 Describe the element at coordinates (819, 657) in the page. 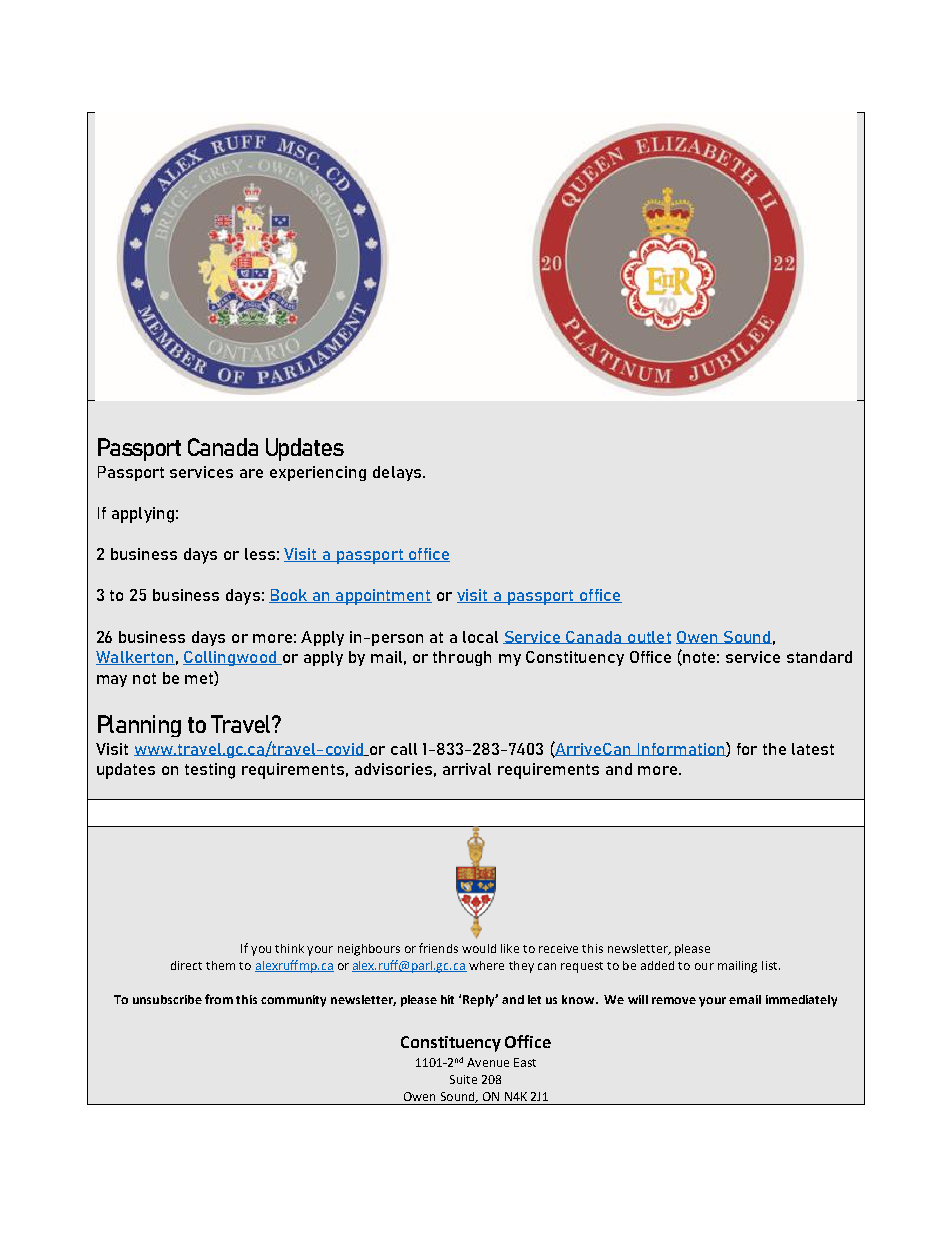

I see `standard` at that location.
